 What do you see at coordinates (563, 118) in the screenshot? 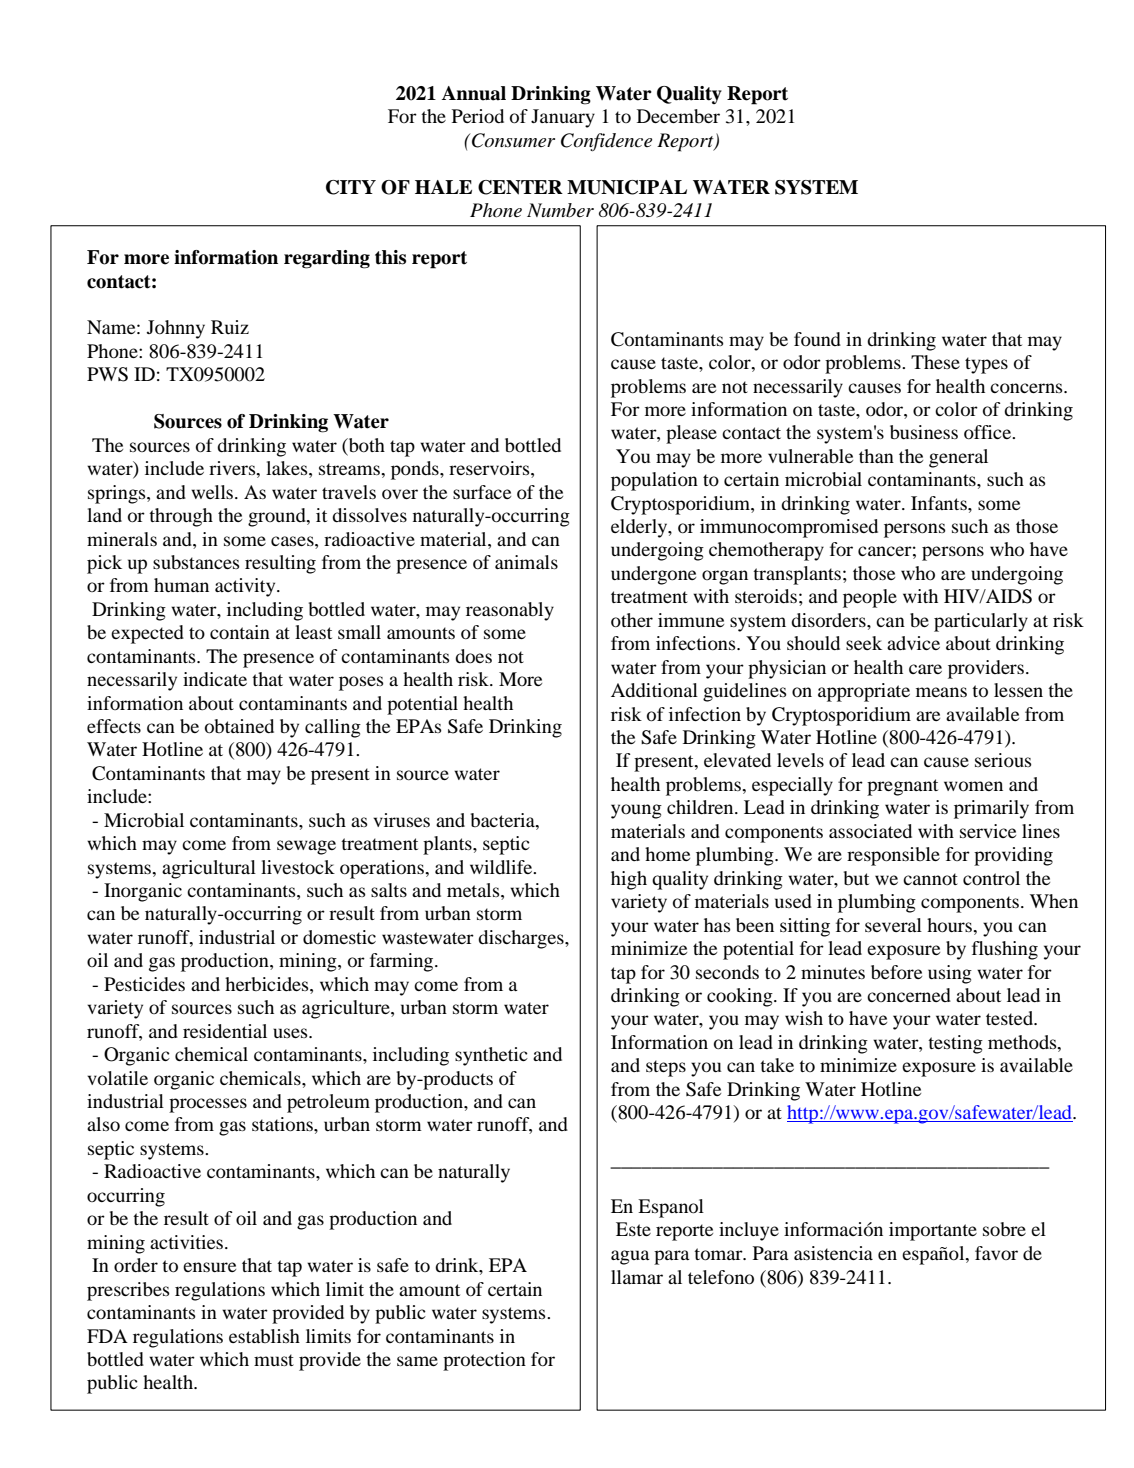
I see `January` at bounding box center [563, 118].
